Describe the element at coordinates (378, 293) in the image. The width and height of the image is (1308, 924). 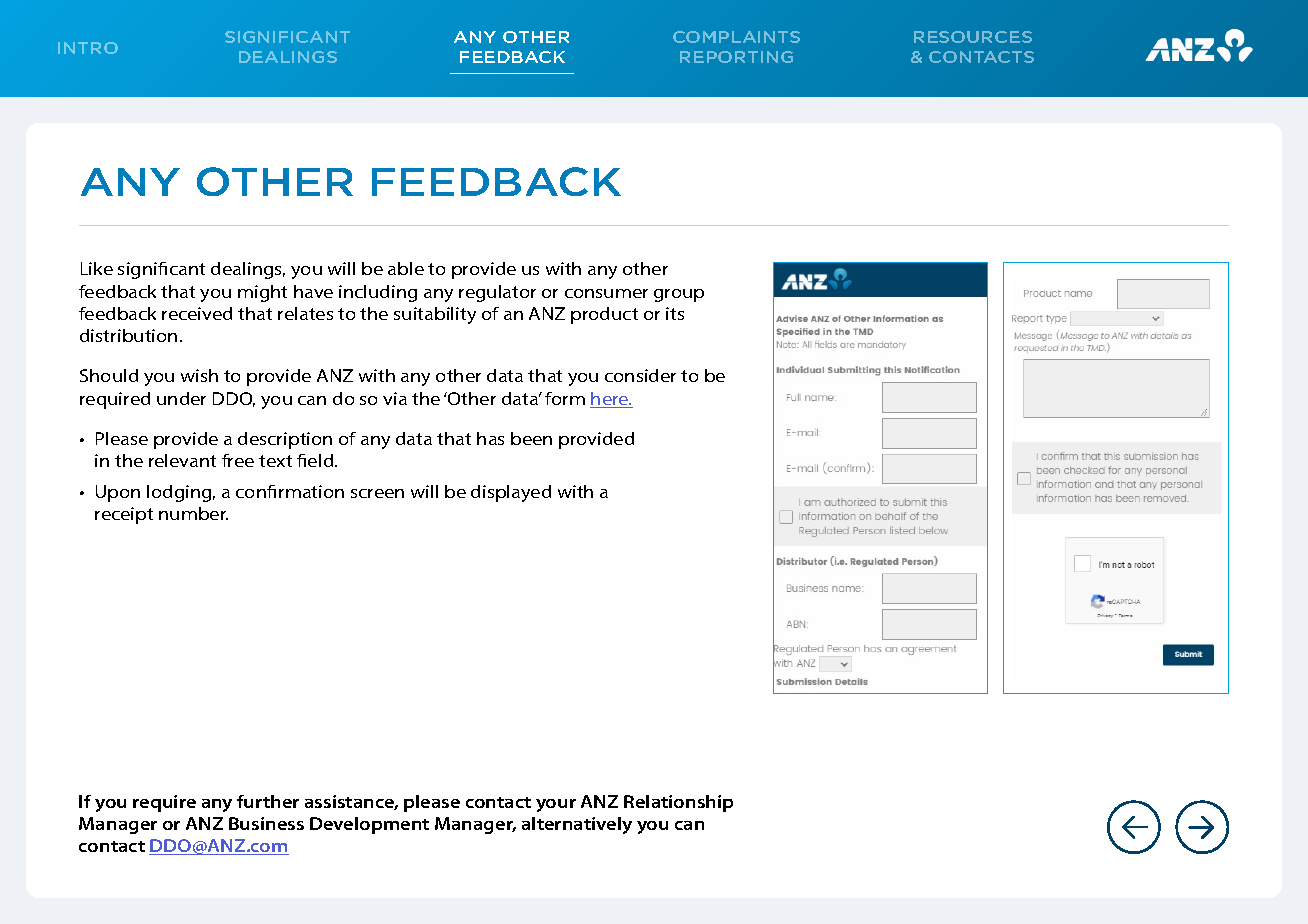
I see `including` at that location.
